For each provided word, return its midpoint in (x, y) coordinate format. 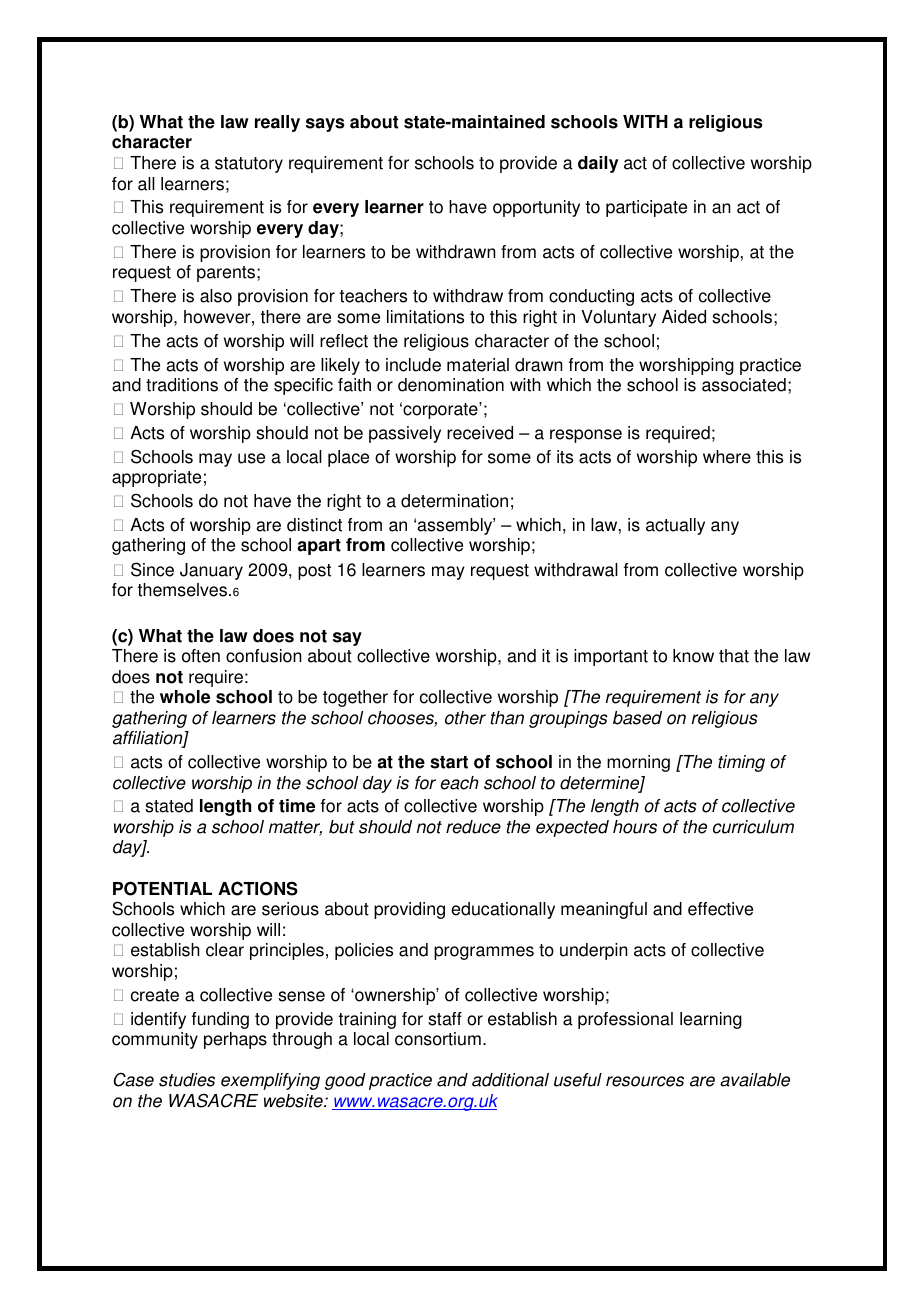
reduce (473, 827)
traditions (182, 385)
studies (187, 1080)
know (693, 656)
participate (646, 208)
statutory (249, 165)
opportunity (536, 208)
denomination (451, 385)
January (211, 571)
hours (635, 827)
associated (744, 385)
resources (645, 1081)
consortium (438, 1039)
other (465, 718)
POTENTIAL (162, 888)
